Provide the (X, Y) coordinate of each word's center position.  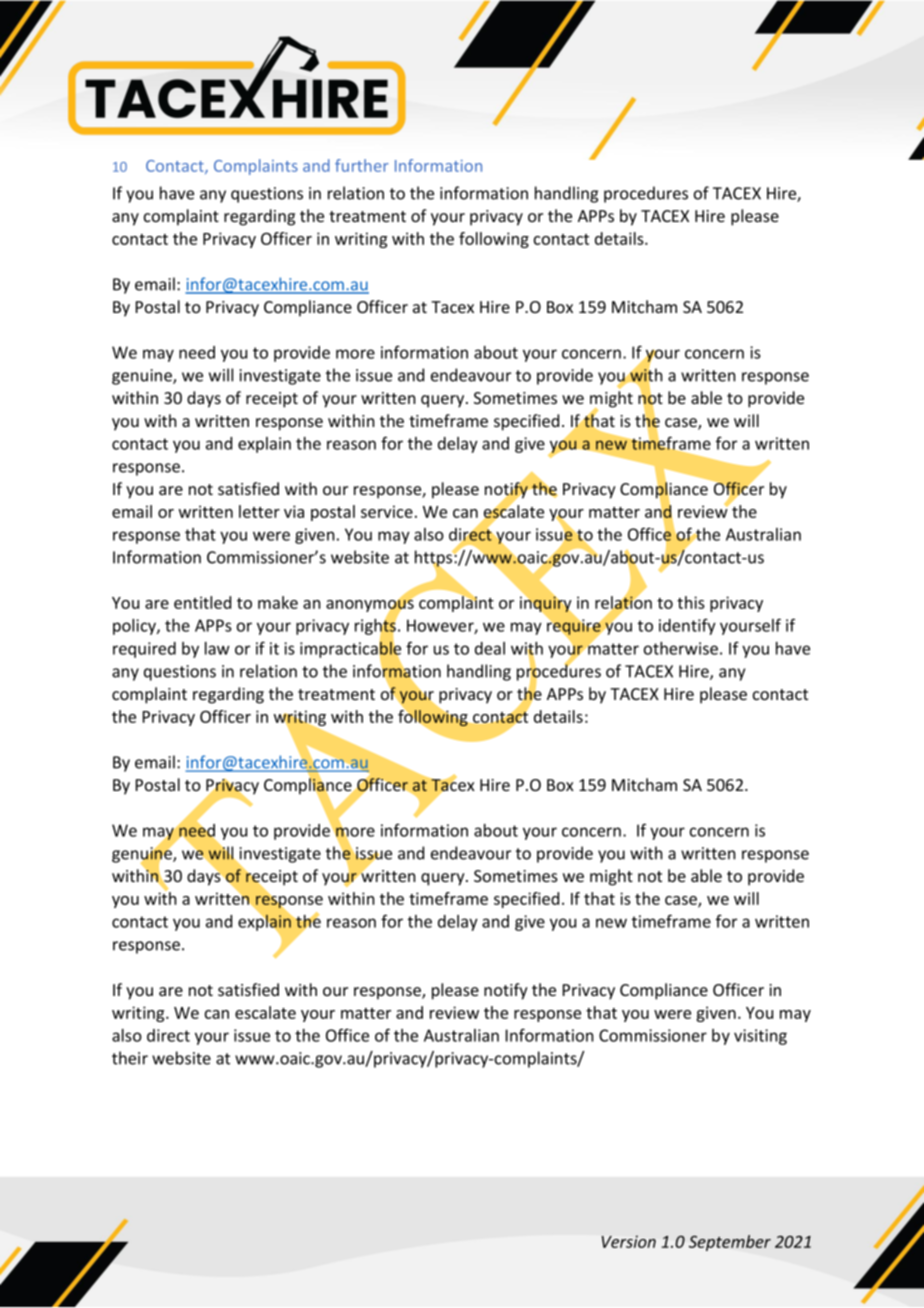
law (217, 648)
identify (687, 626)
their (130, 1058)
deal (490, 648)
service (387, 511)
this (691, 602)
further (361, 165)
